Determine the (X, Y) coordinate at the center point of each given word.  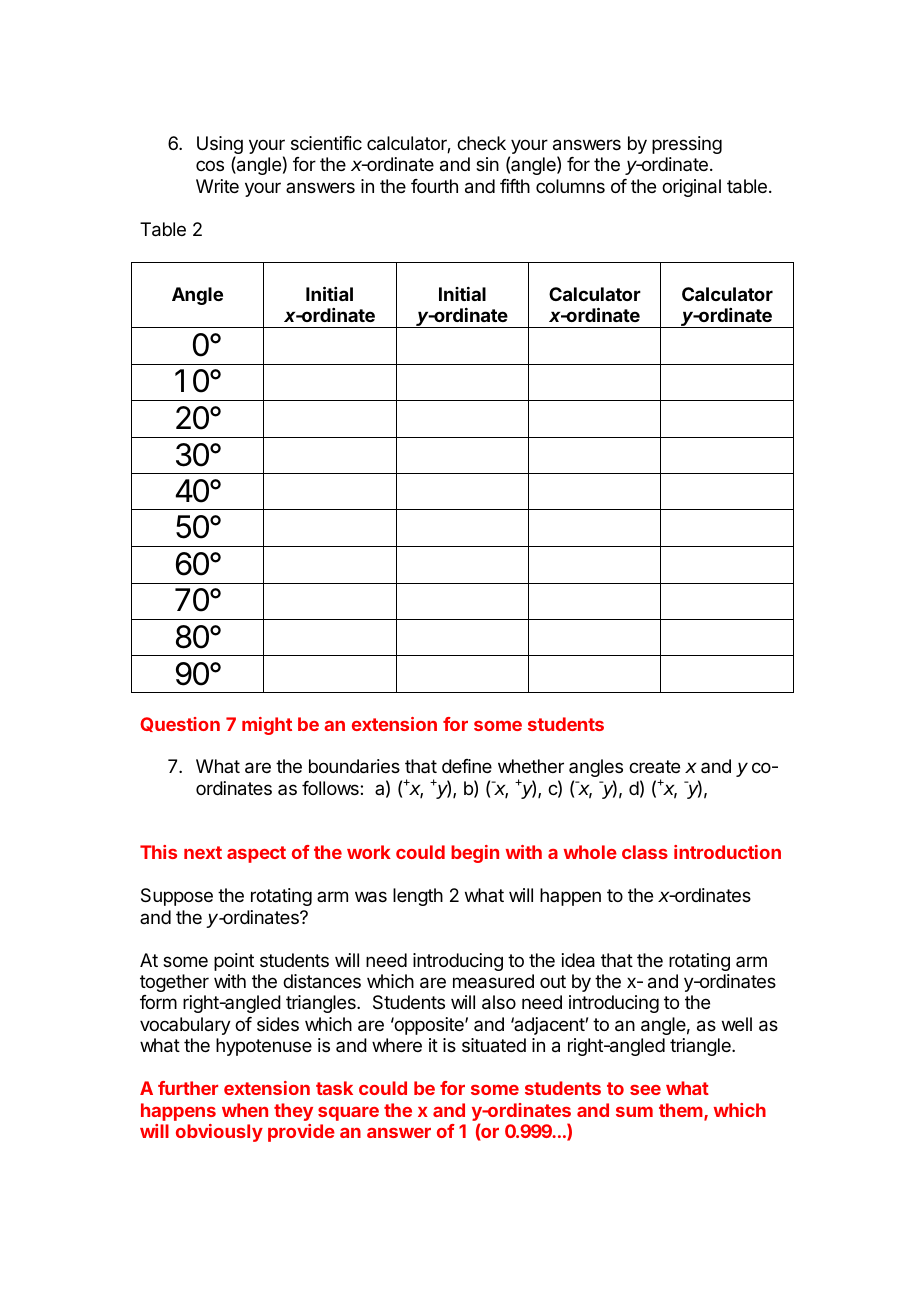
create (654, 766)
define (467, 766)
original (691, 188)
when (245, 1110)
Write (217, 186)
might (267, 726)
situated (494, 1045)
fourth (434, 186)
